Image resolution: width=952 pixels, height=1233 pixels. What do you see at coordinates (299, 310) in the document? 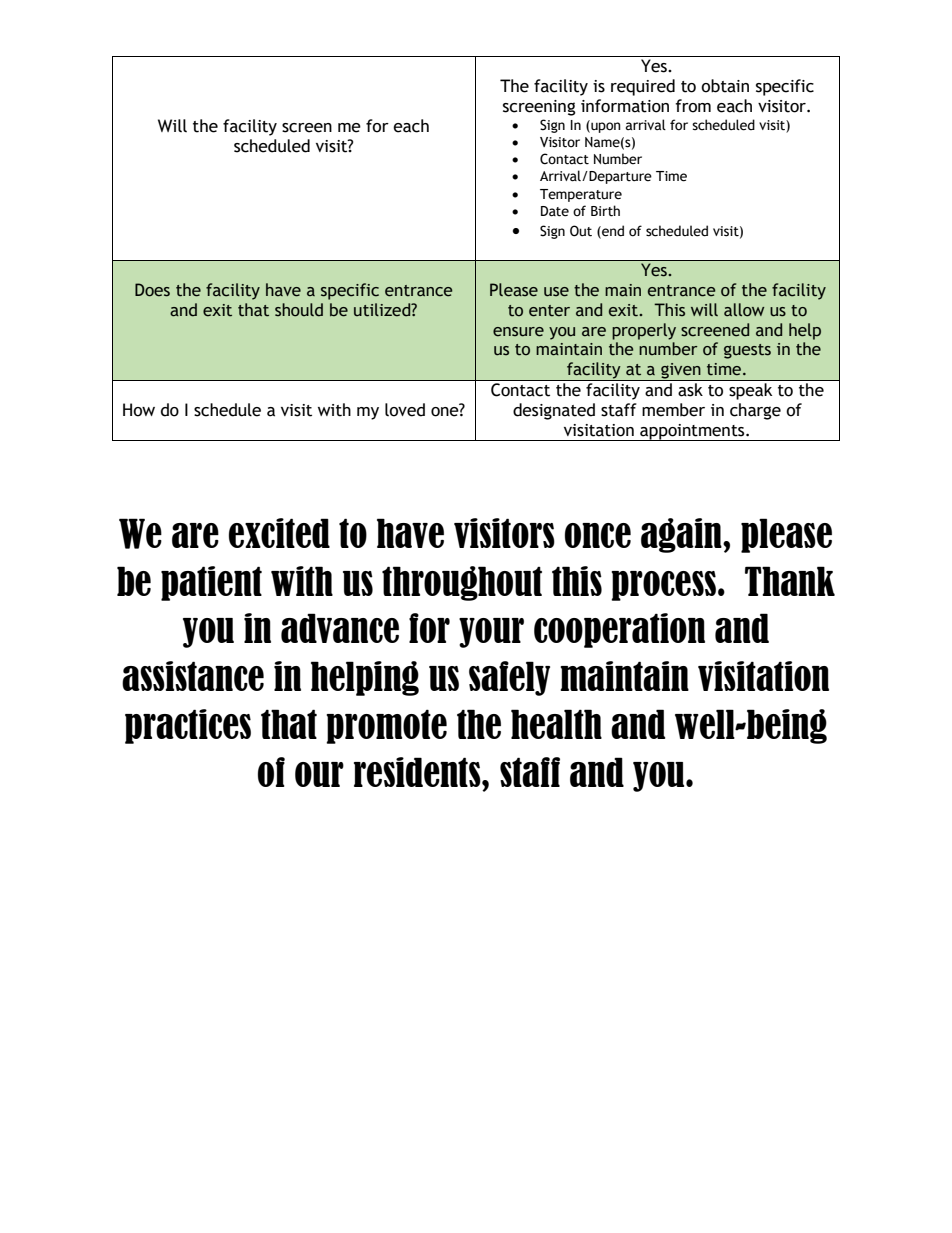
I see `should` at bounding box center [299, 310].
